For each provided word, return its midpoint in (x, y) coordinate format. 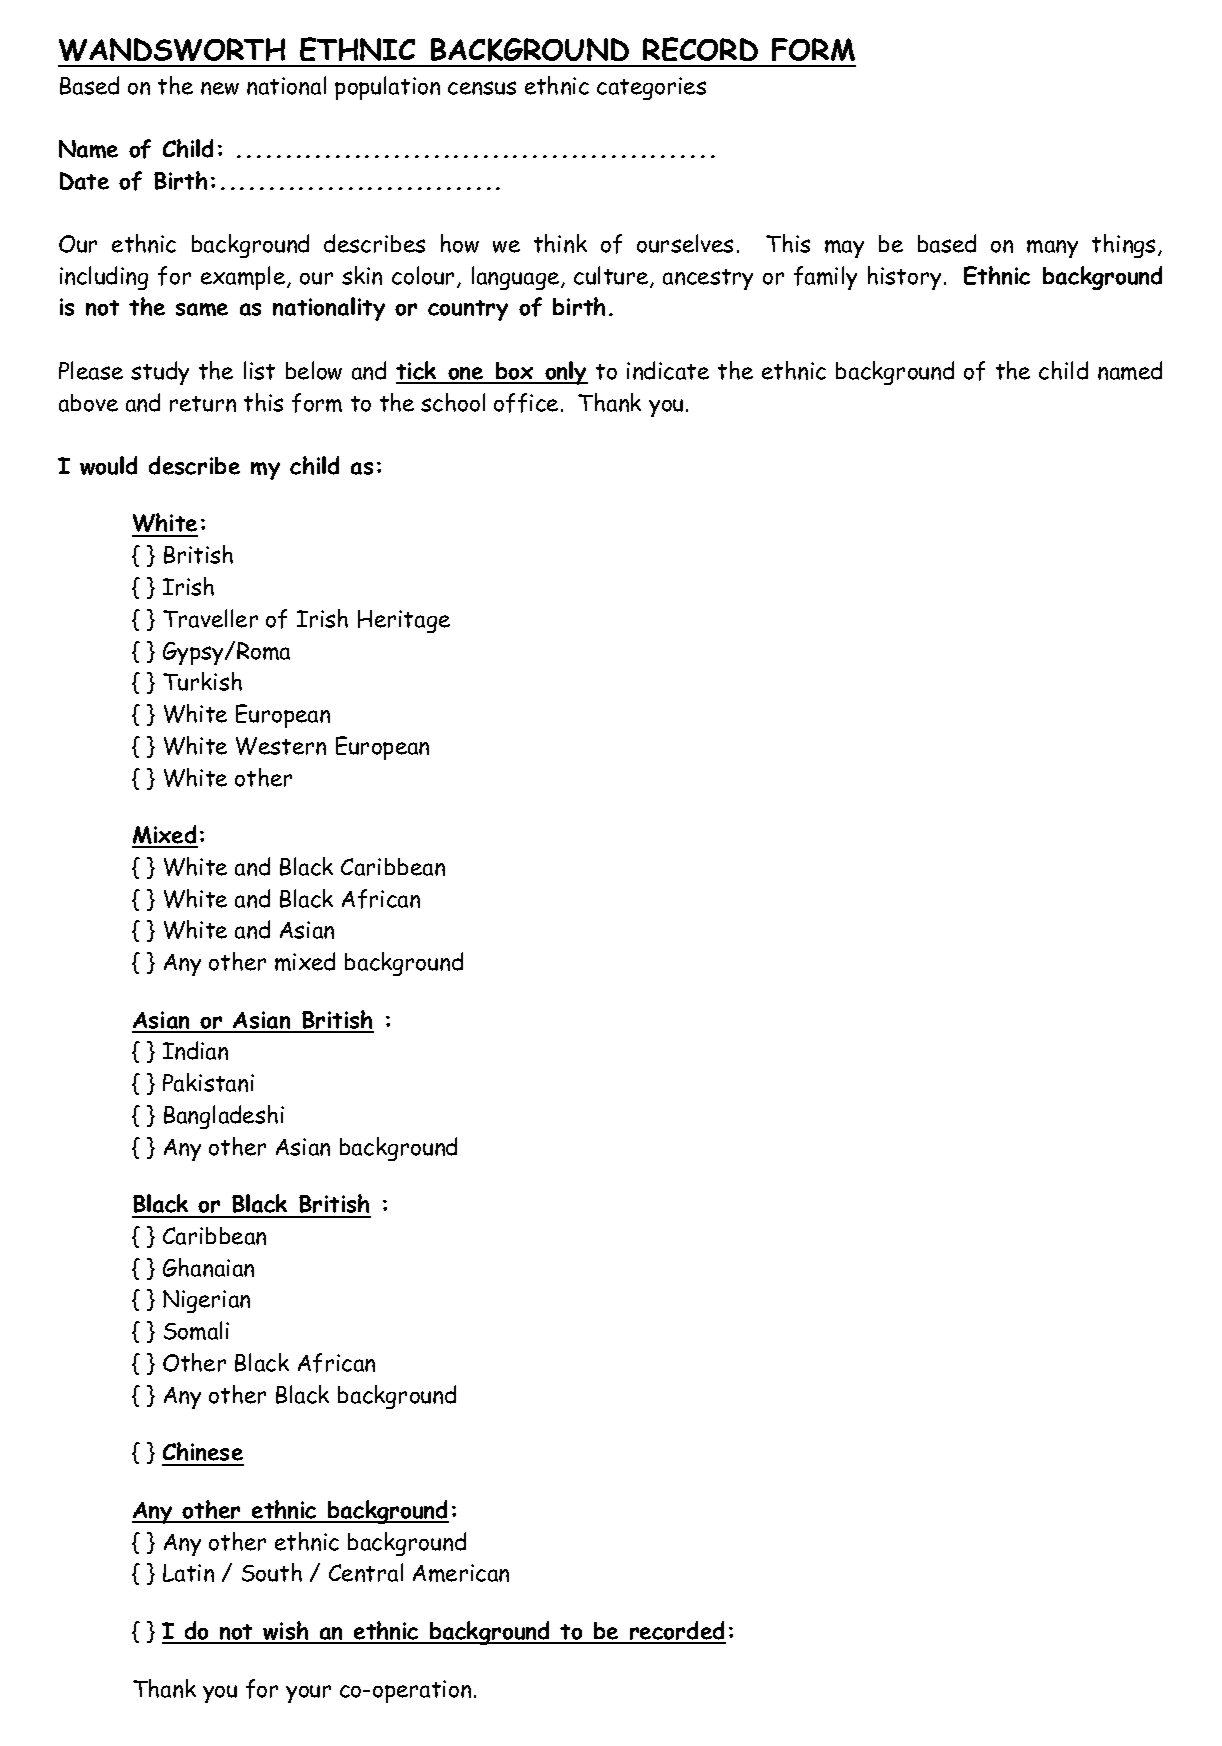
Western (281, 746)
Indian (195, 1050)
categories (651, 88)
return (203, 404)
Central (366, 1572)
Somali (196, 1330)
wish (286, 1632)
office (526, 403)
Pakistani (208, 1082)
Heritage (404, 621)
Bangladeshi (224, 1117)
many (1052, 249)
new (220, 88)
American (461, 1573)
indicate (668, 370)
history (904, 278)
